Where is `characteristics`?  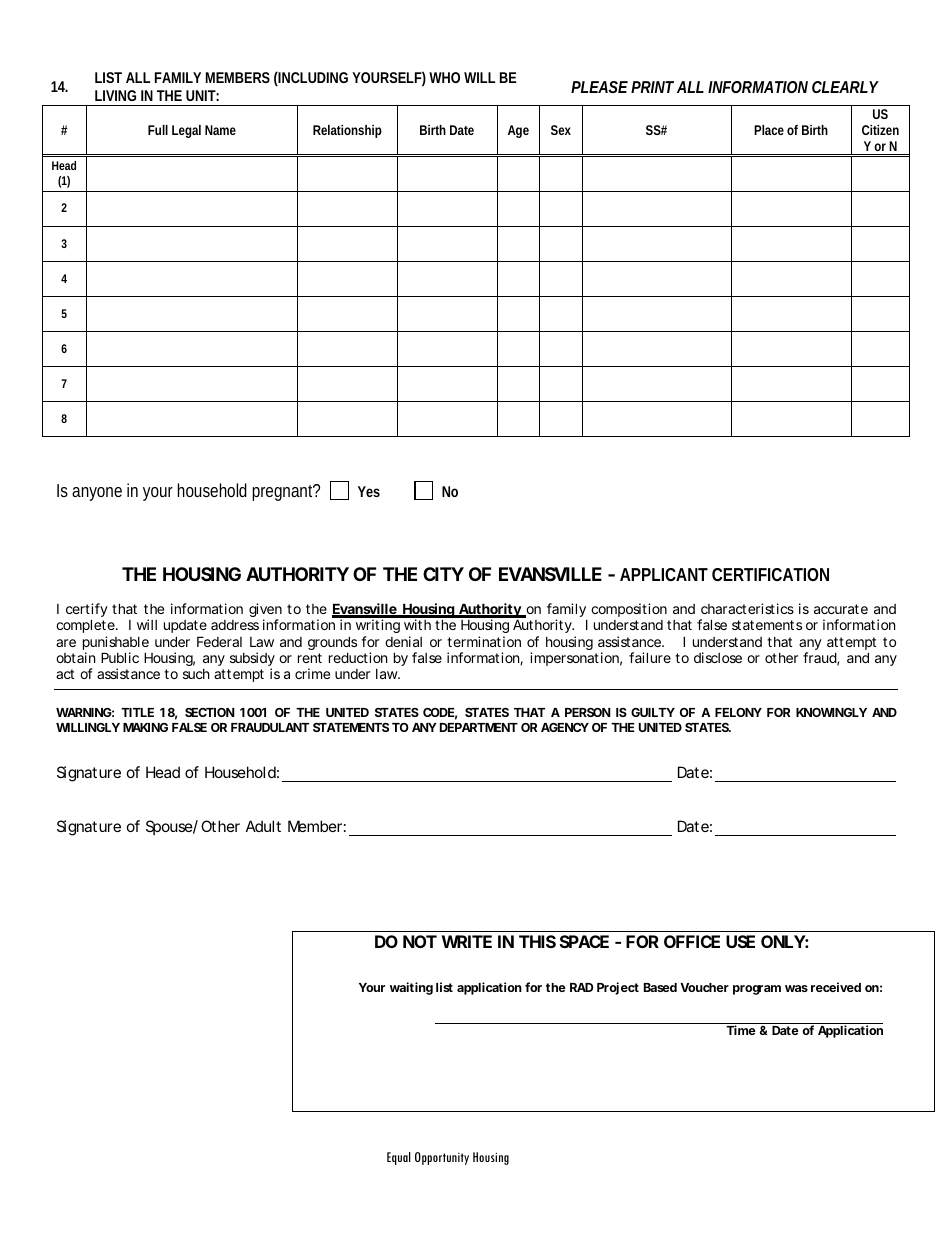 characteristics is located at coordinates (747, 608).
